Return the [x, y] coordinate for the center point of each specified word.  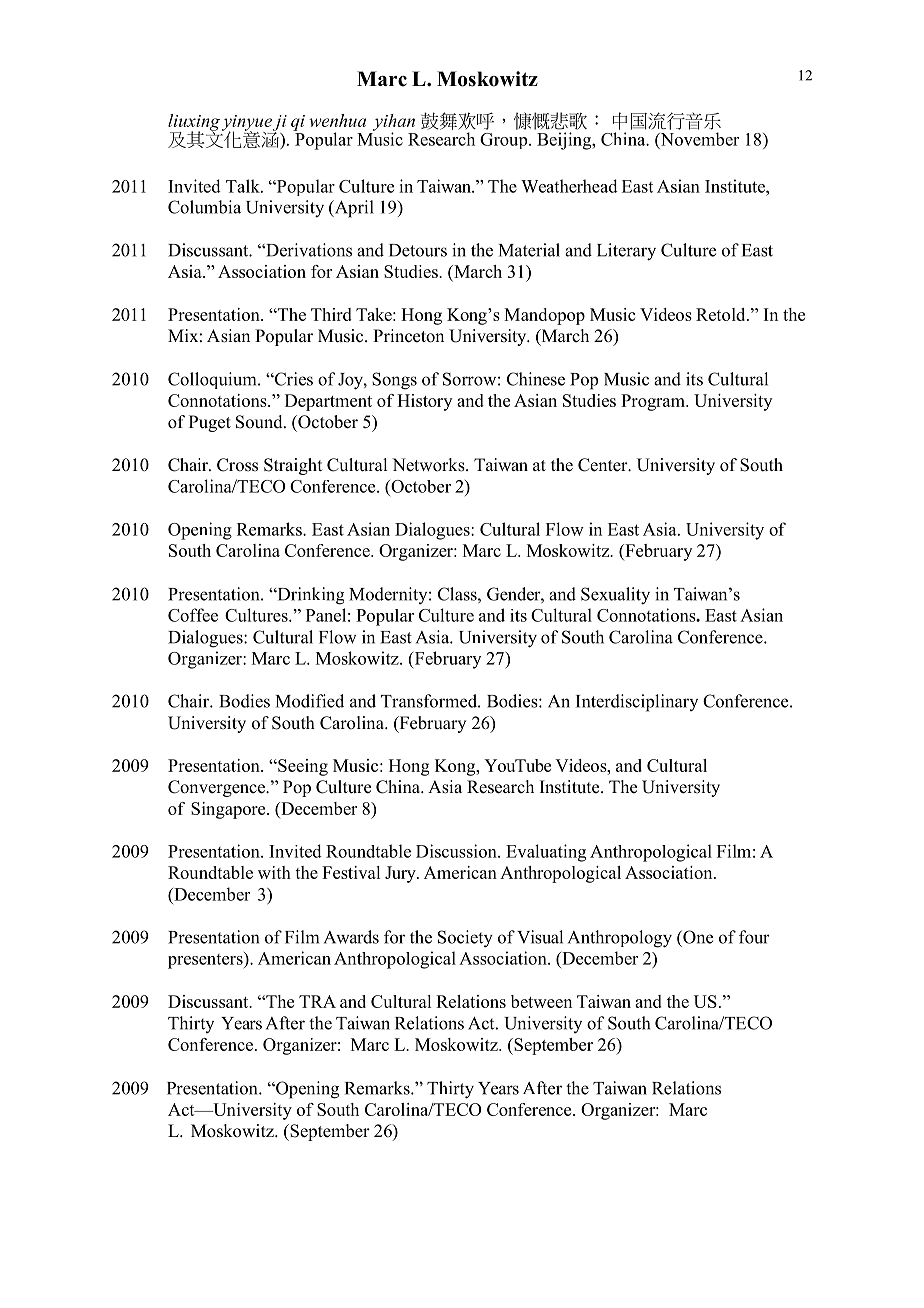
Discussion [457, 851]
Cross [237, 465]
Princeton [408, 336]
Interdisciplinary [637, 703]
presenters [206, 960]
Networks [429, 465]
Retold [722, 314]
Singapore [229, 810]
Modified [310, 701]
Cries [293, 379]
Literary [626, 252]
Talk [244, 186]
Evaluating [546, 853]
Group [505, 141]
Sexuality [615, 596]
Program [654, 402]
